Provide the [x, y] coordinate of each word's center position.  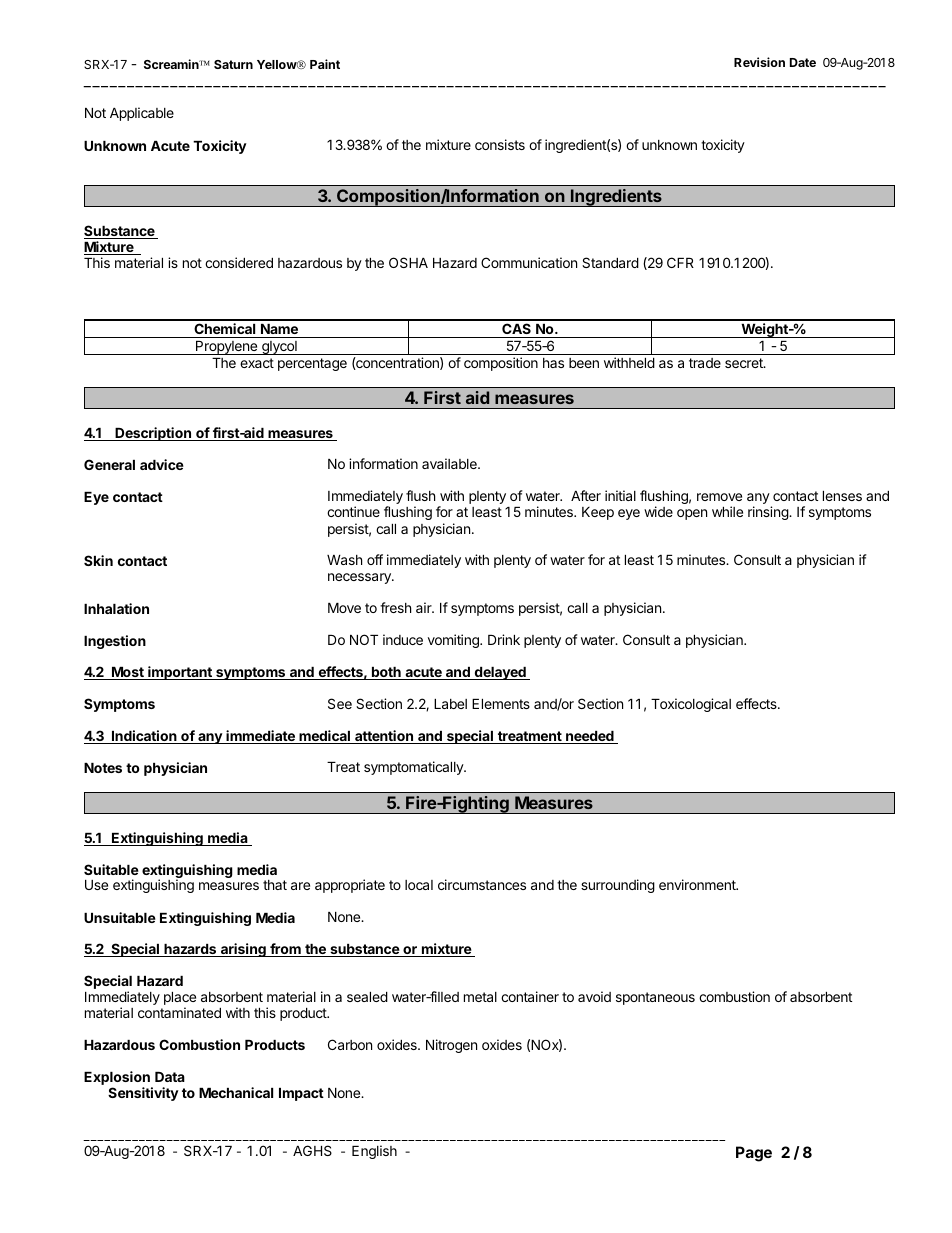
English [374, 1152]
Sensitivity [143, 1094]
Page [754, 1154]
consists [500, 144]
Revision [759, 62]
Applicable [142, 114]
